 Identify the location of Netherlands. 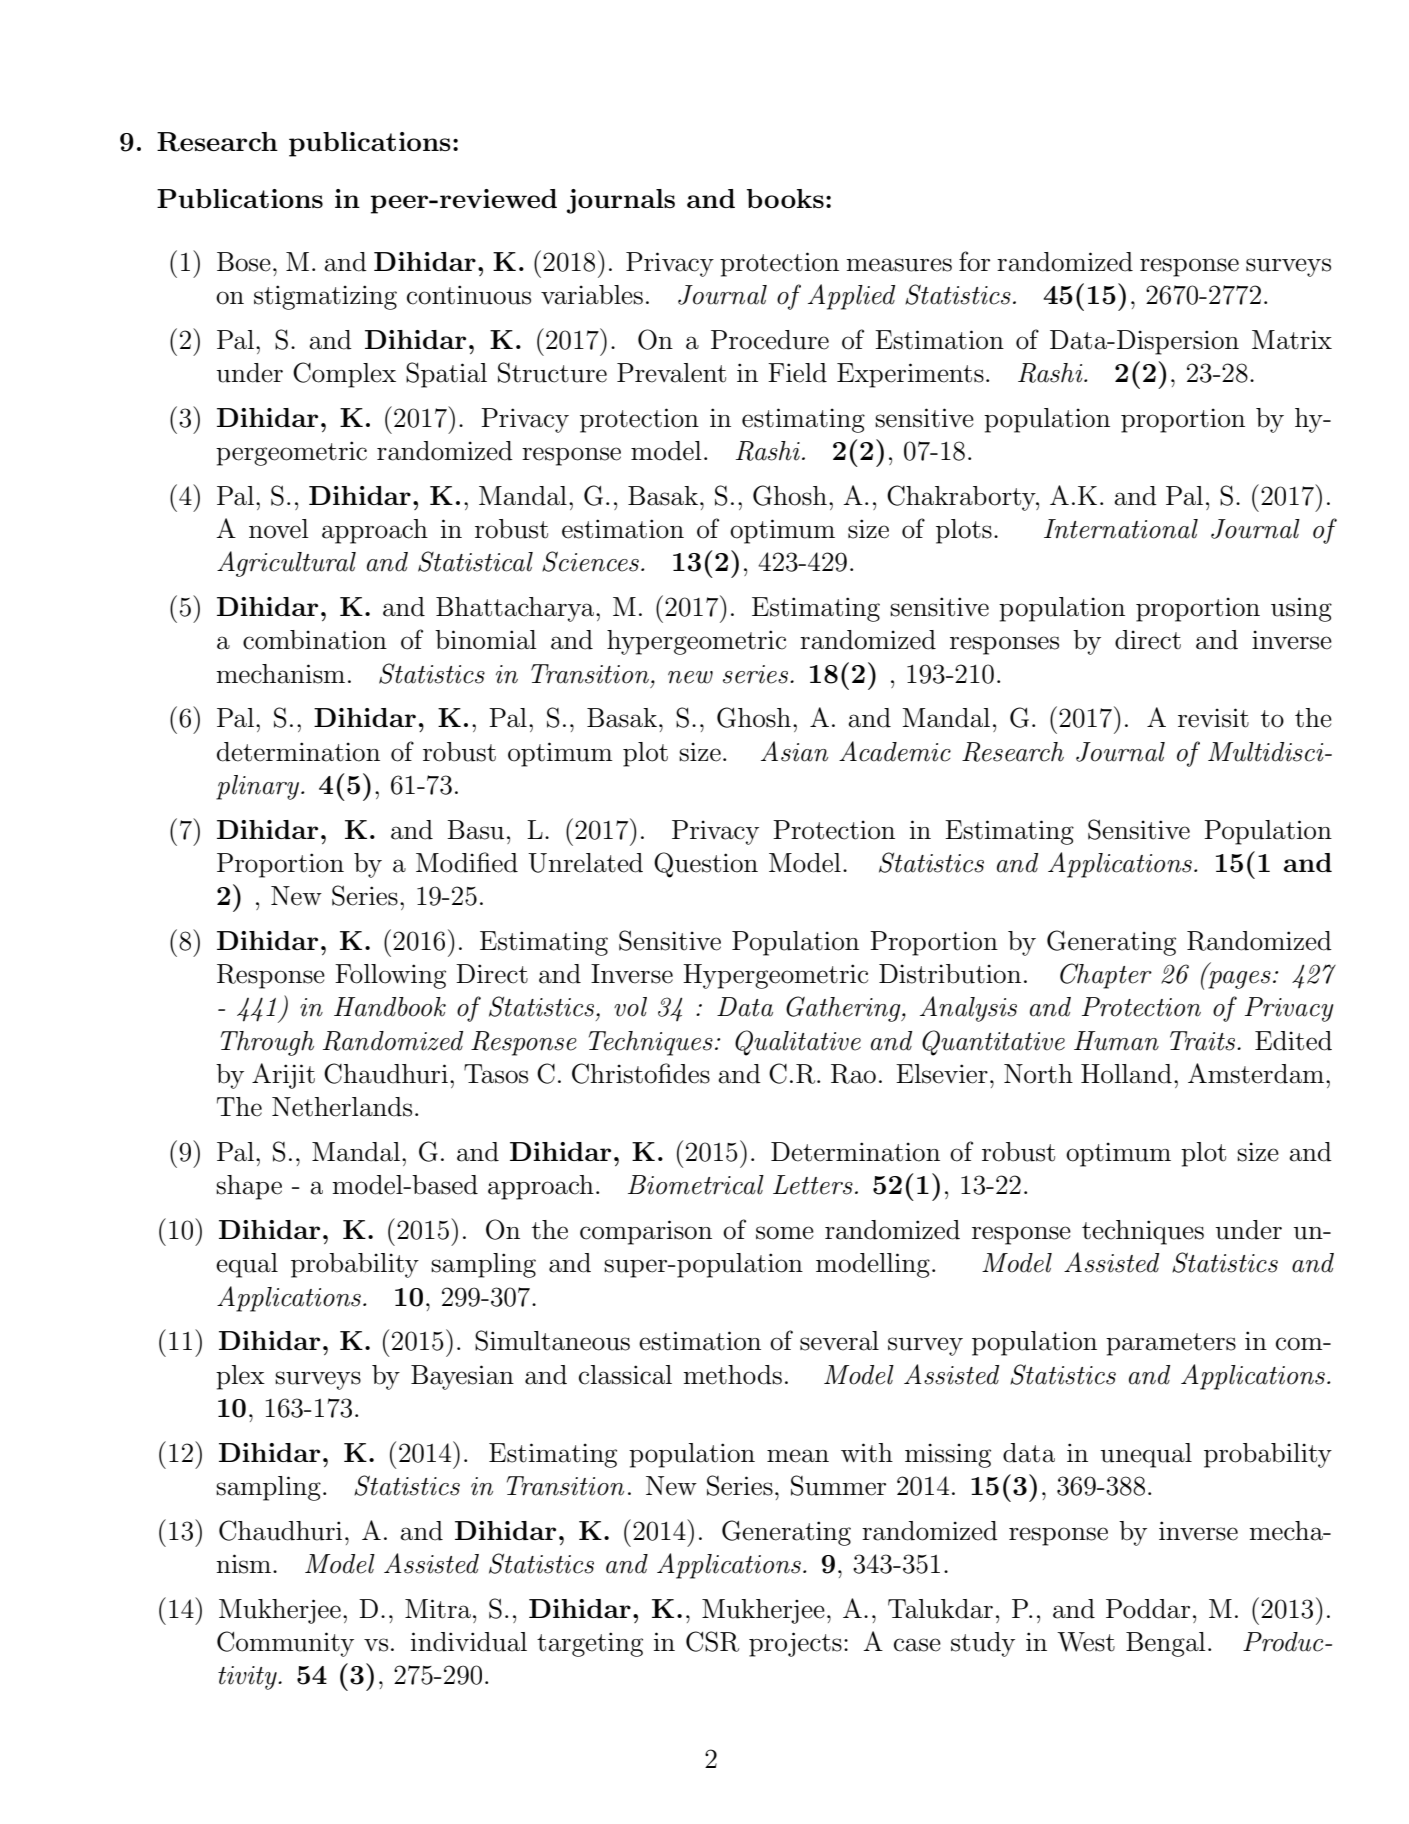
(342, 1107).
